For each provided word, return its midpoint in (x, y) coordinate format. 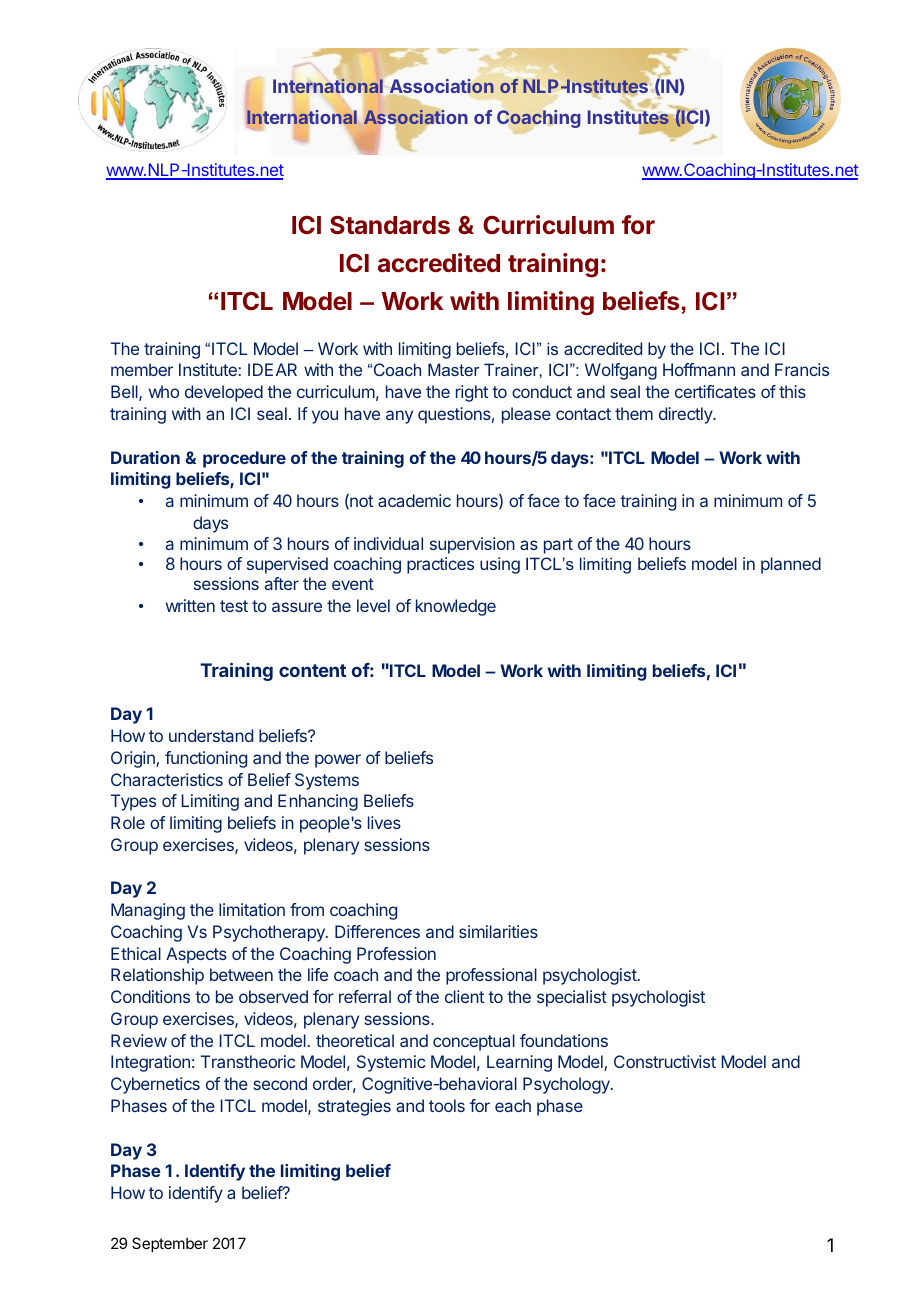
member (142, 369)
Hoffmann (699, 369)
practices (440, 565)
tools (447, 1105)
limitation (252, 909)
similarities (498, 931)
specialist (572, 998)
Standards (390, 225)
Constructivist (665, 1061)
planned (791, 565)
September (170, 1244)
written (190, 605)
